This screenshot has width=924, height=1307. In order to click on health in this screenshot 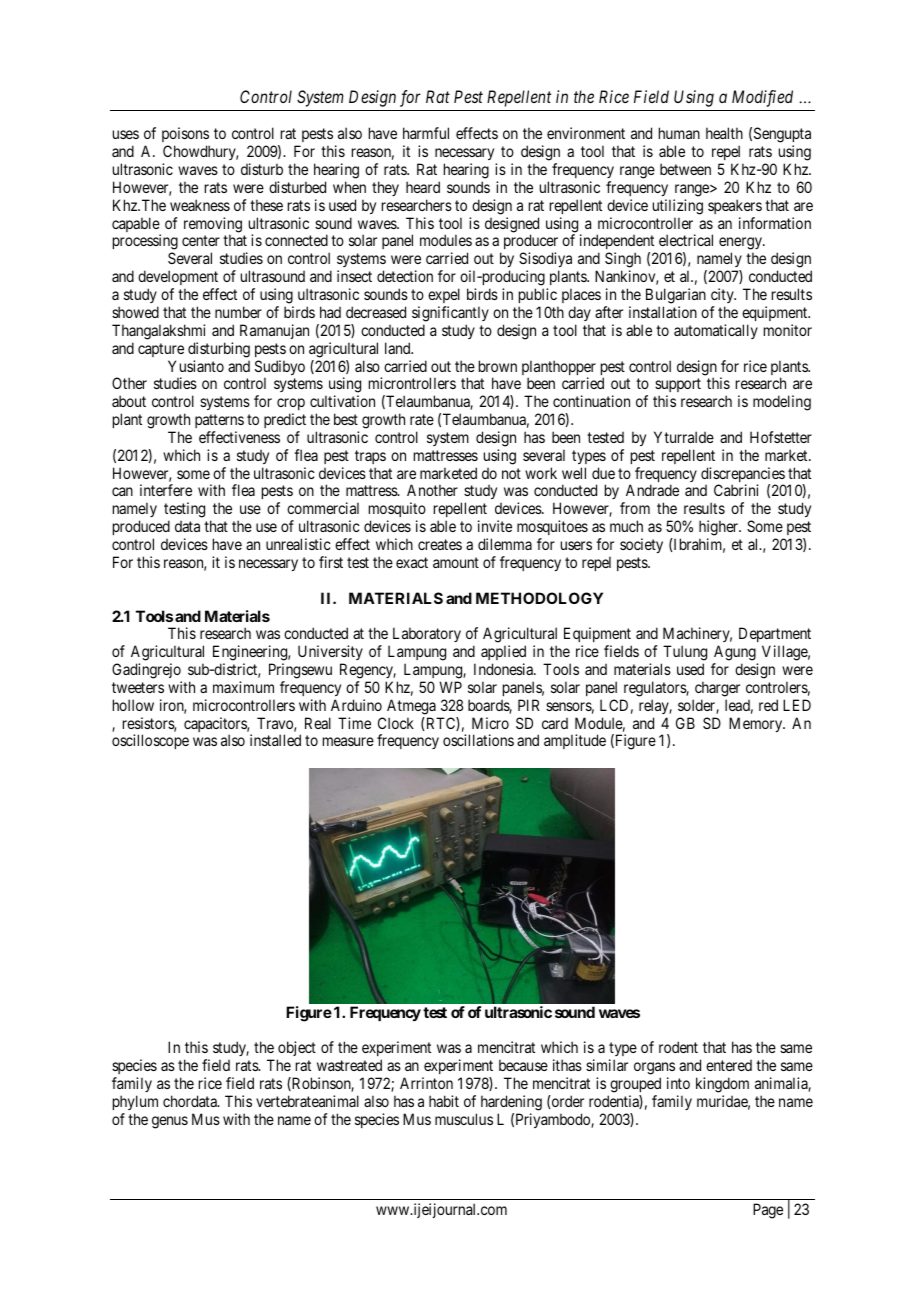, I will do `click(724, 133)`.
